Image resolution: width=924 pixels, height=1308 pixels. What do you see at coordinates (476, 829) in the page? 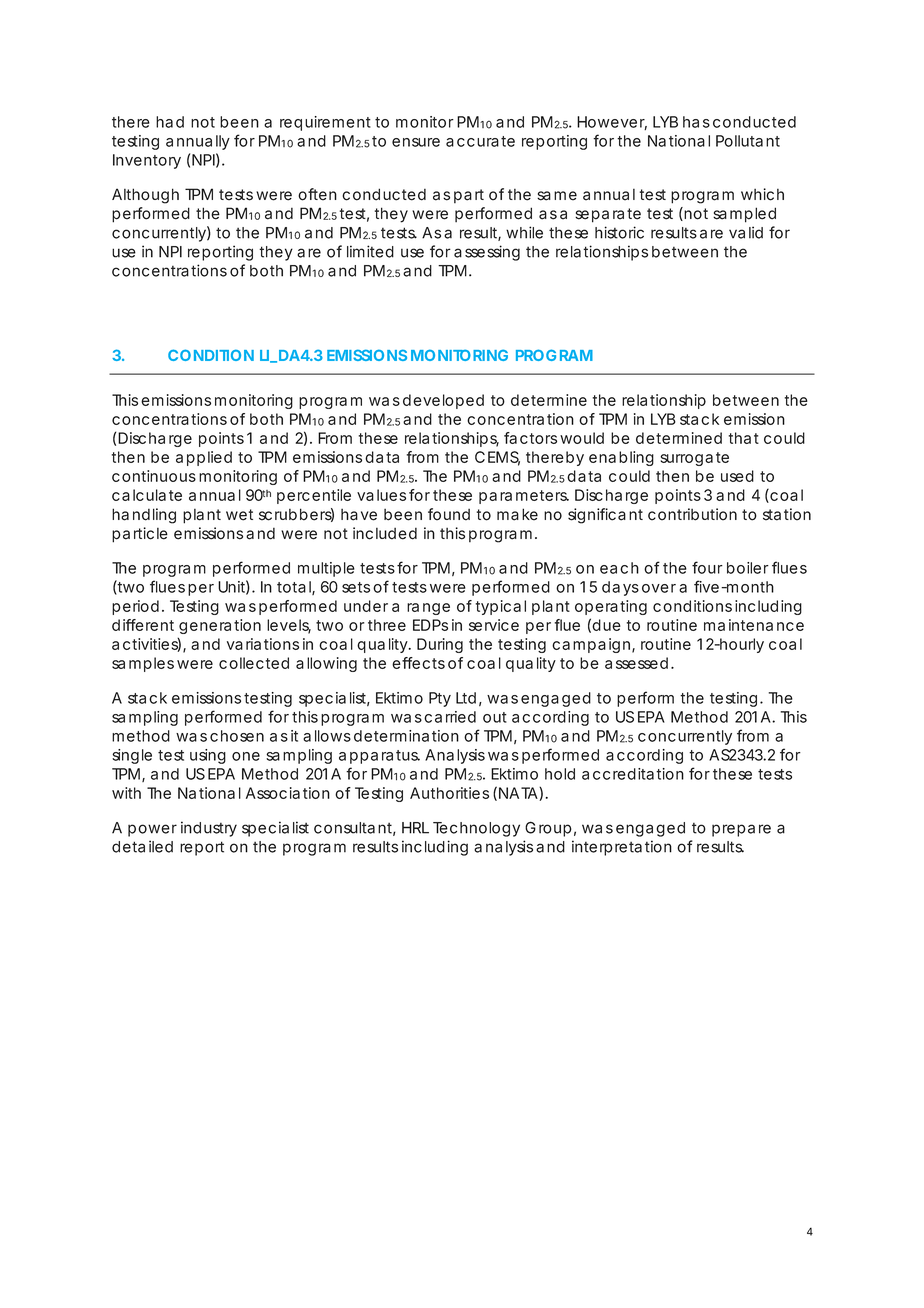
I see `Technology` at bounding box center [476, 829].
